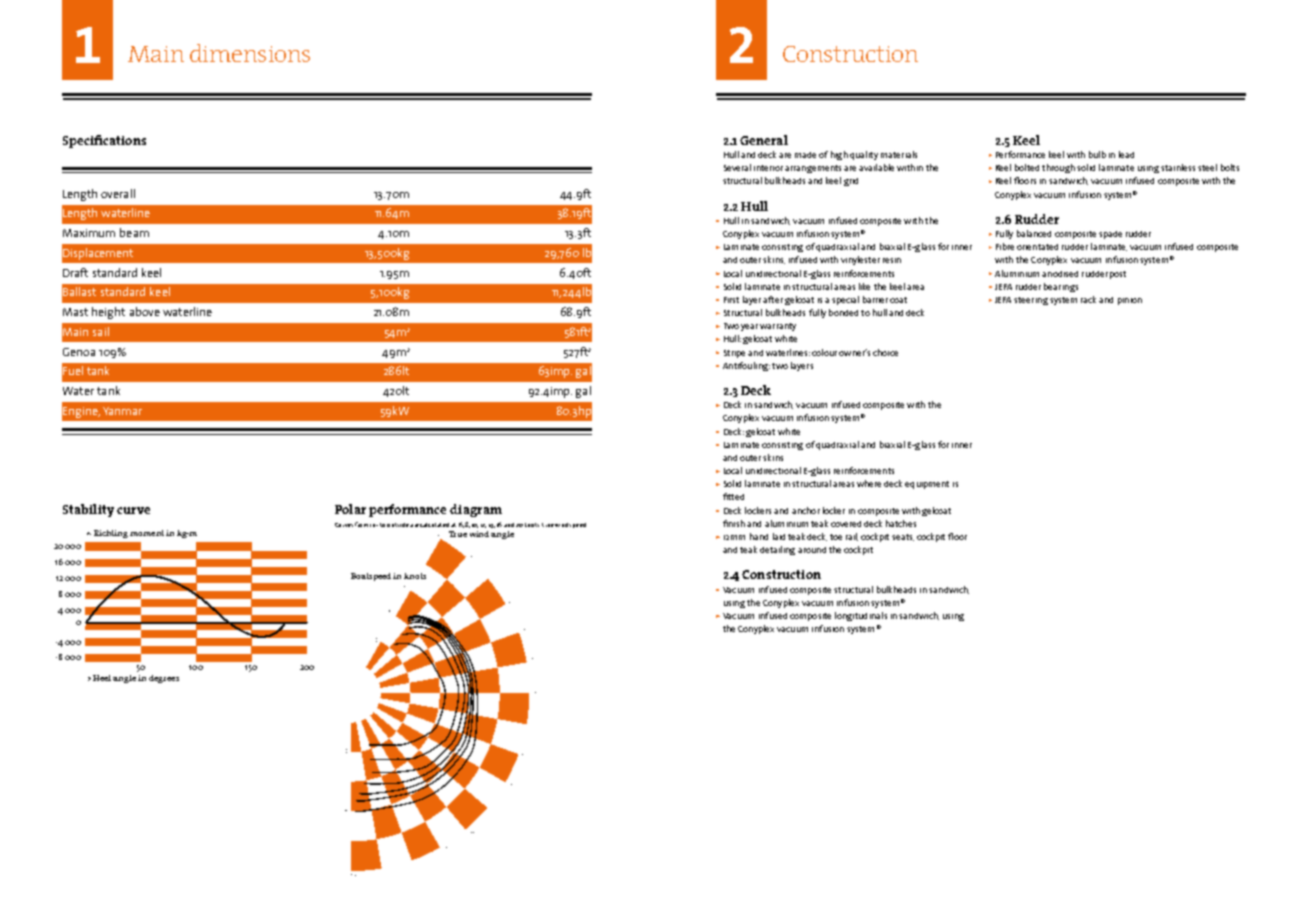  What do you see at coordinates (734, 523) in the screenshot?
I see `finish` at bounding box center [734, 523].
